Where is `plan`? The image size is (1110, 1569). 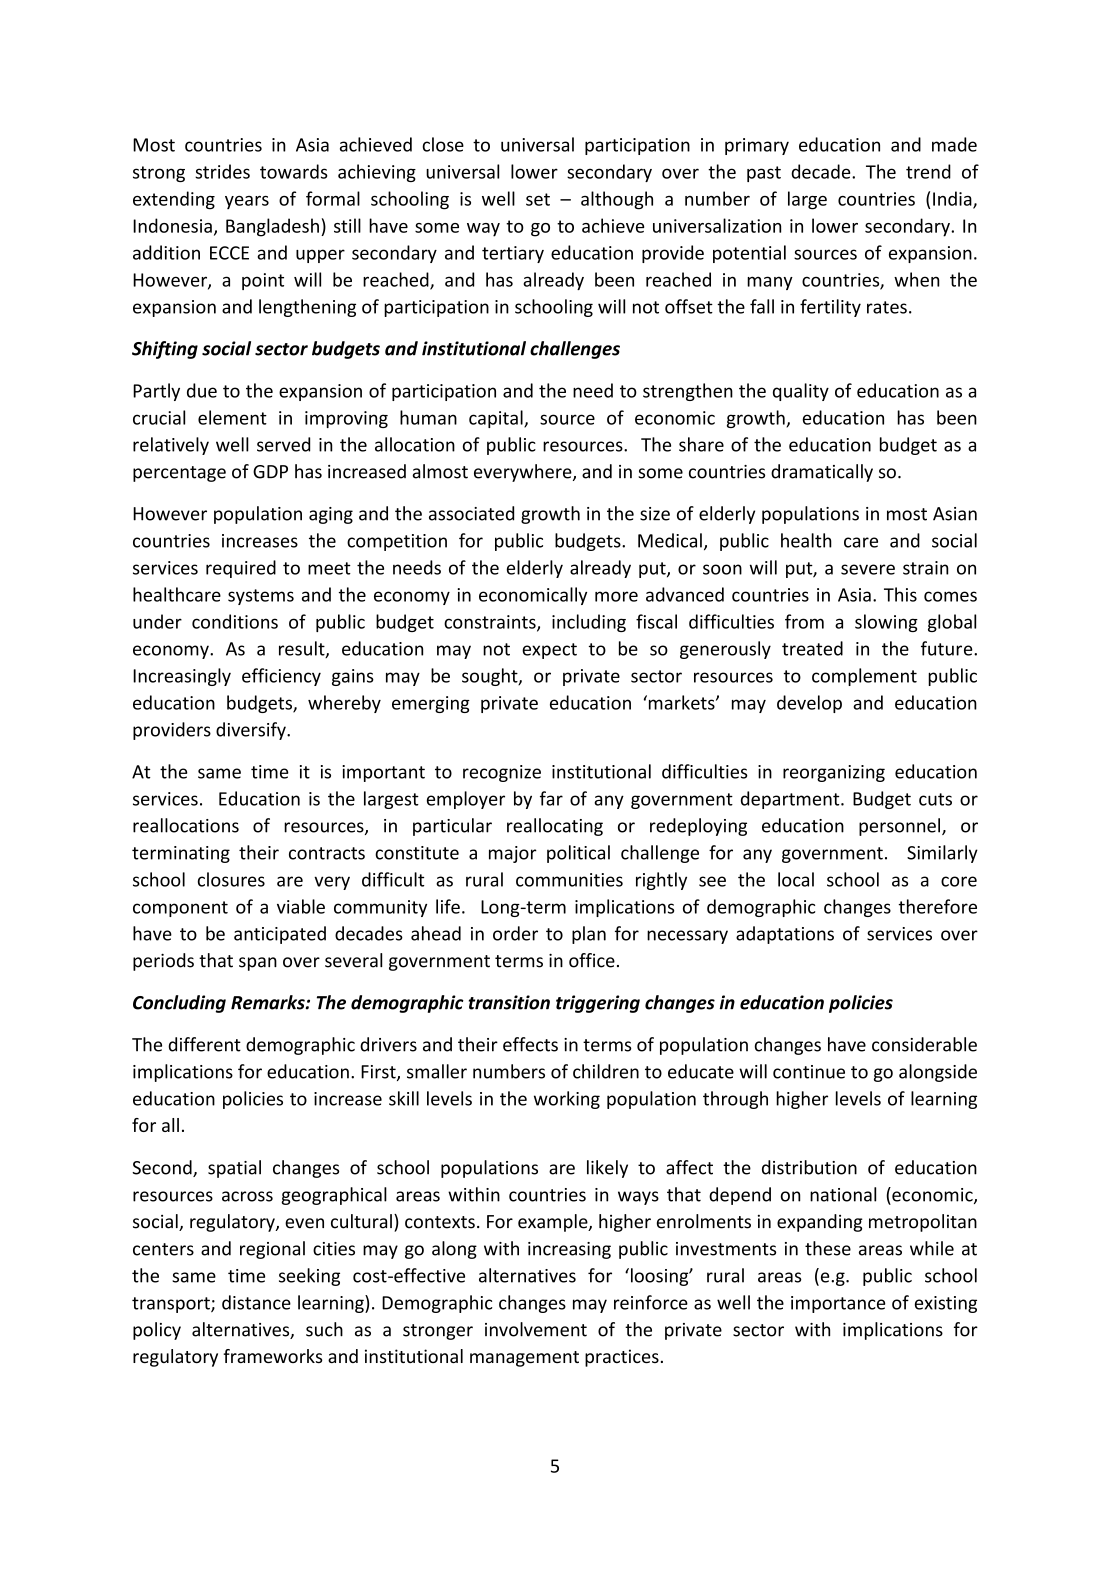
plan is located at coordinates (589, 935).
